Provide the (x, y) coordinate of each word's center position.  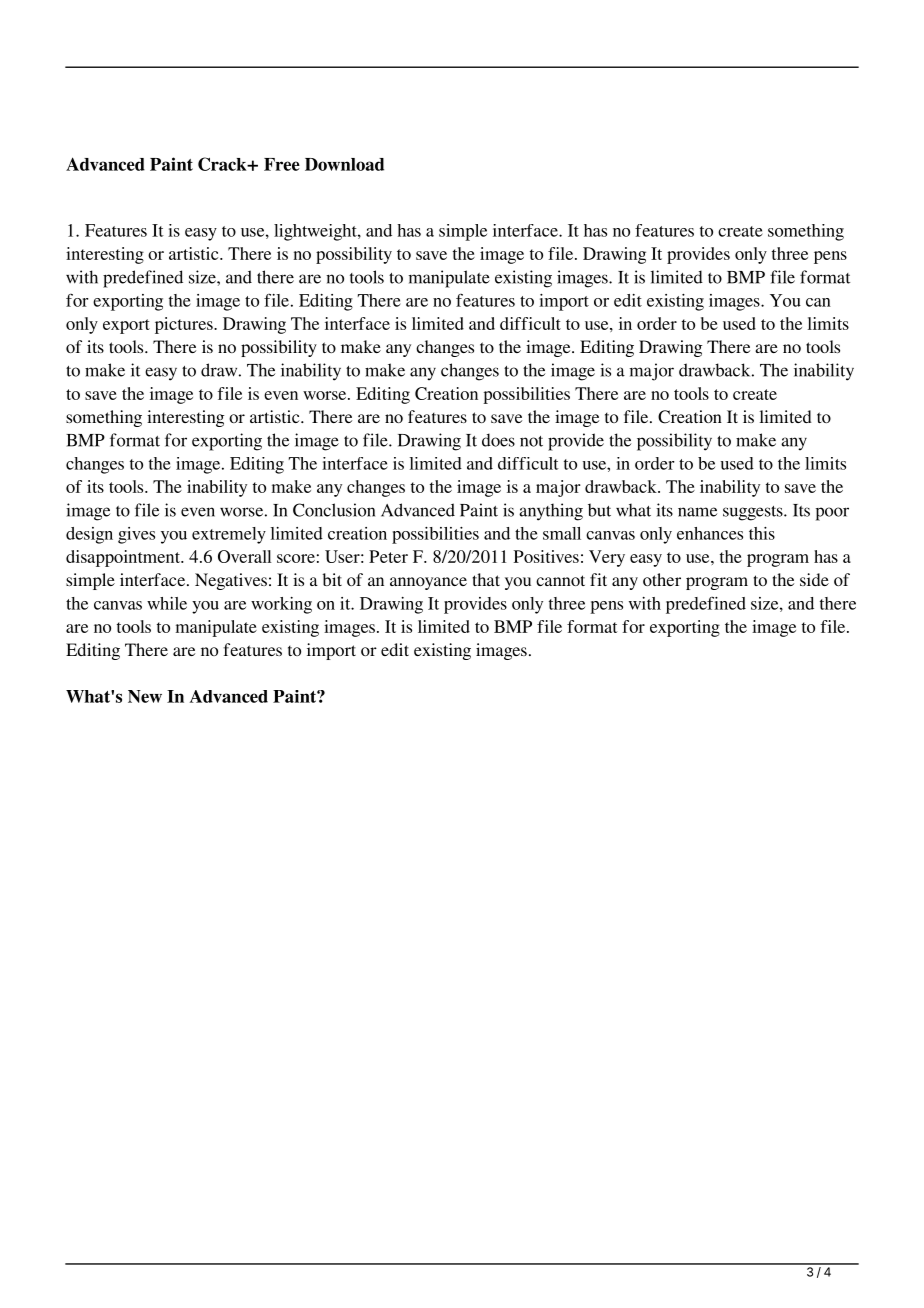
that (486, 579)
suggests (754, 513)
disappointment (124, 558)
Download (344, 164)
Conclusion (334, 510)
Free (282, 164)
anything (551, 512)
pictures (185, 325)
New (145, 696)
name (697, 512)
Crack (223, 164)
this (762, 533)
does (498, 440)
